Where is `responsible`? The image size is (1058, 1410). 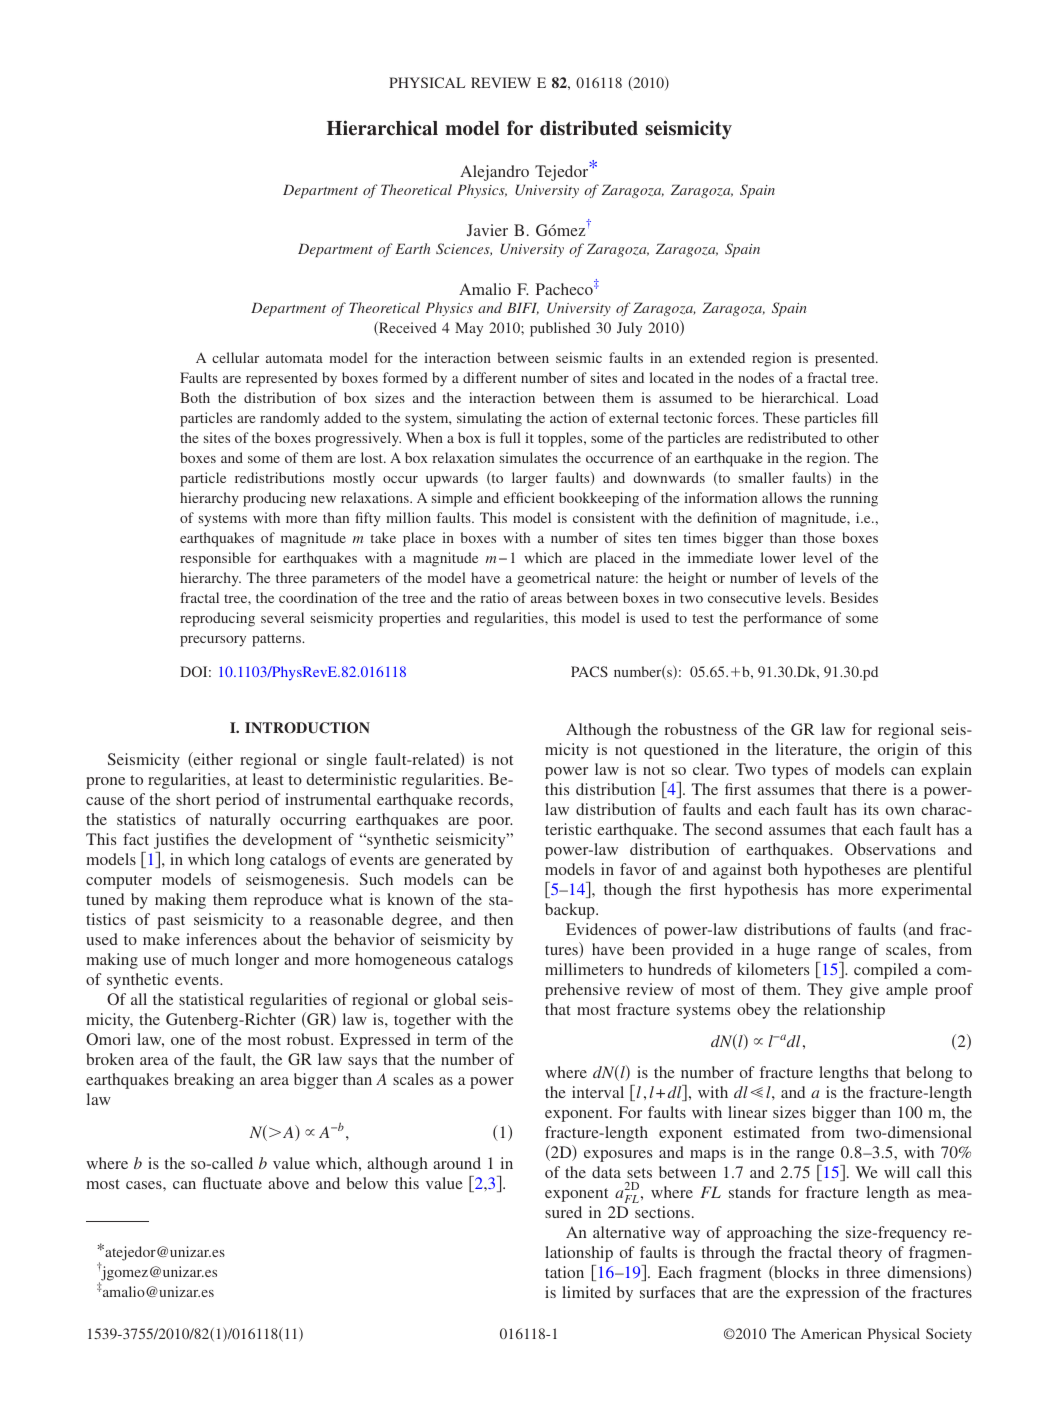
responsible is located at coordinates (215, 559).
